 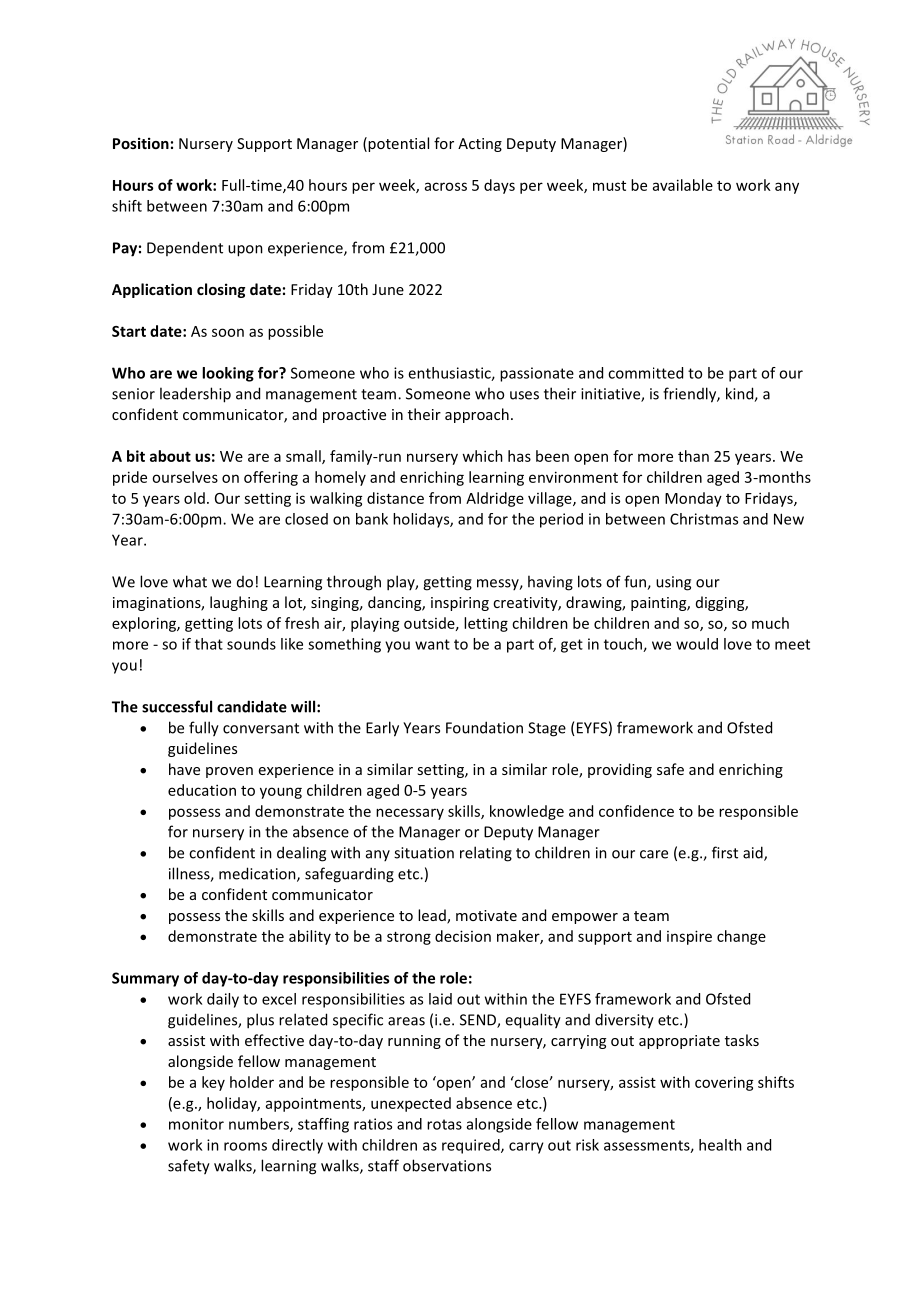 I want to click on monitor, so click(x=196, y=1124).
